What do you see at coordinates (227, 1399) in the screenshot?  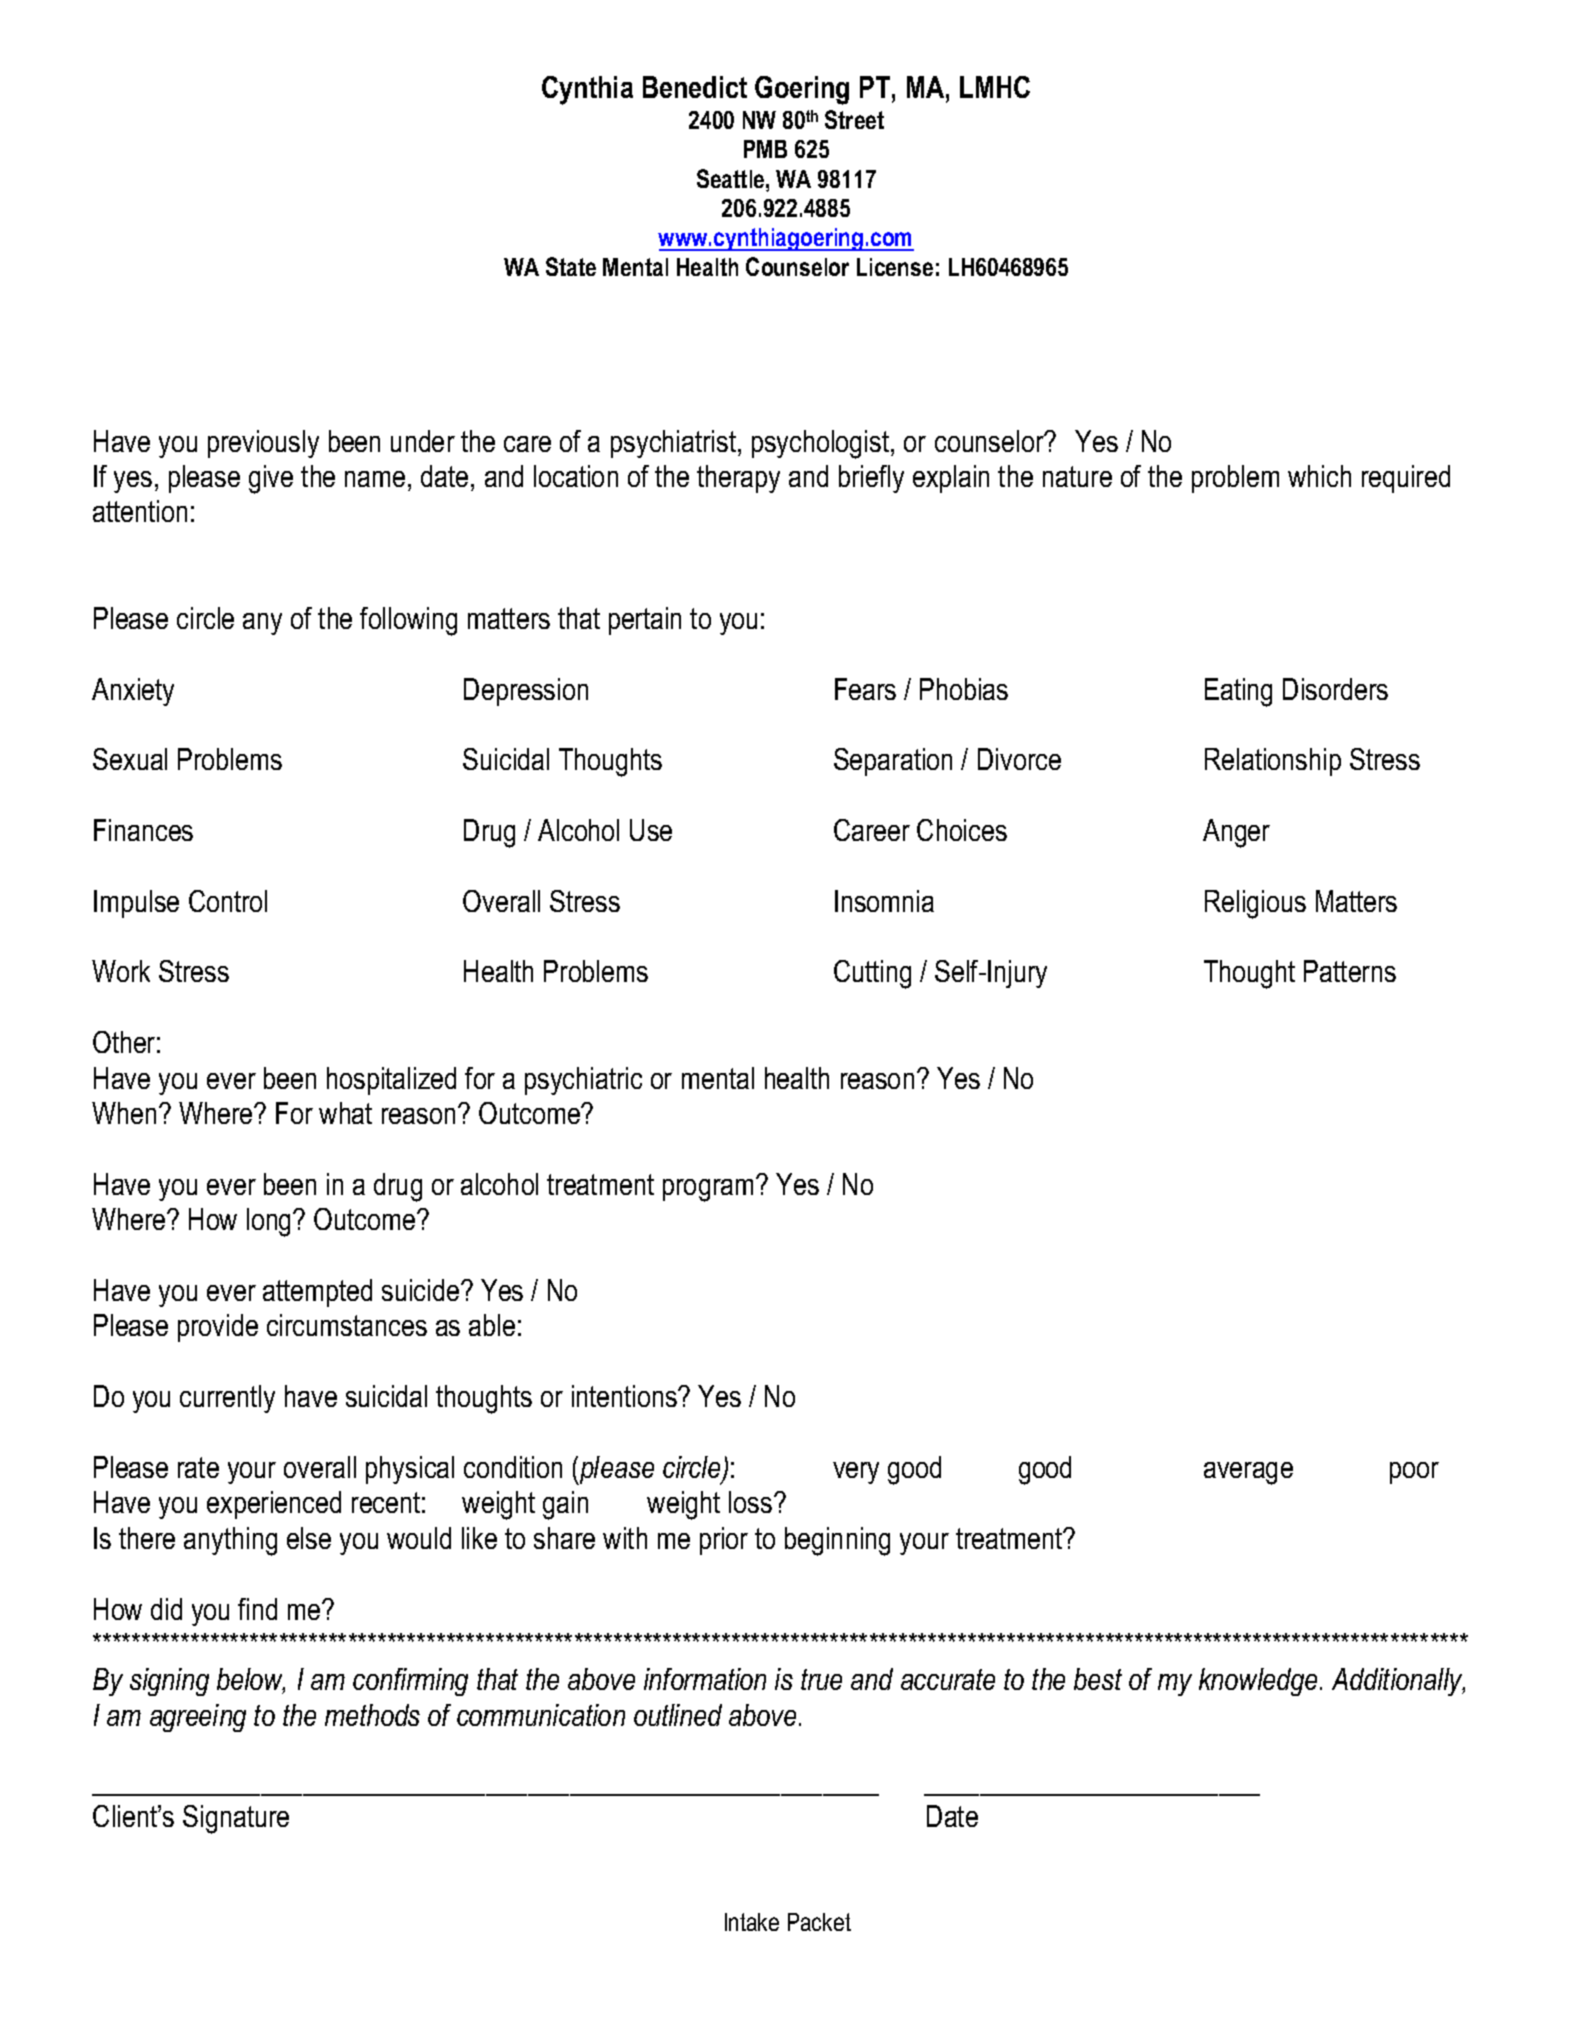 I see `currently` at bounding box center [227, 1399].
